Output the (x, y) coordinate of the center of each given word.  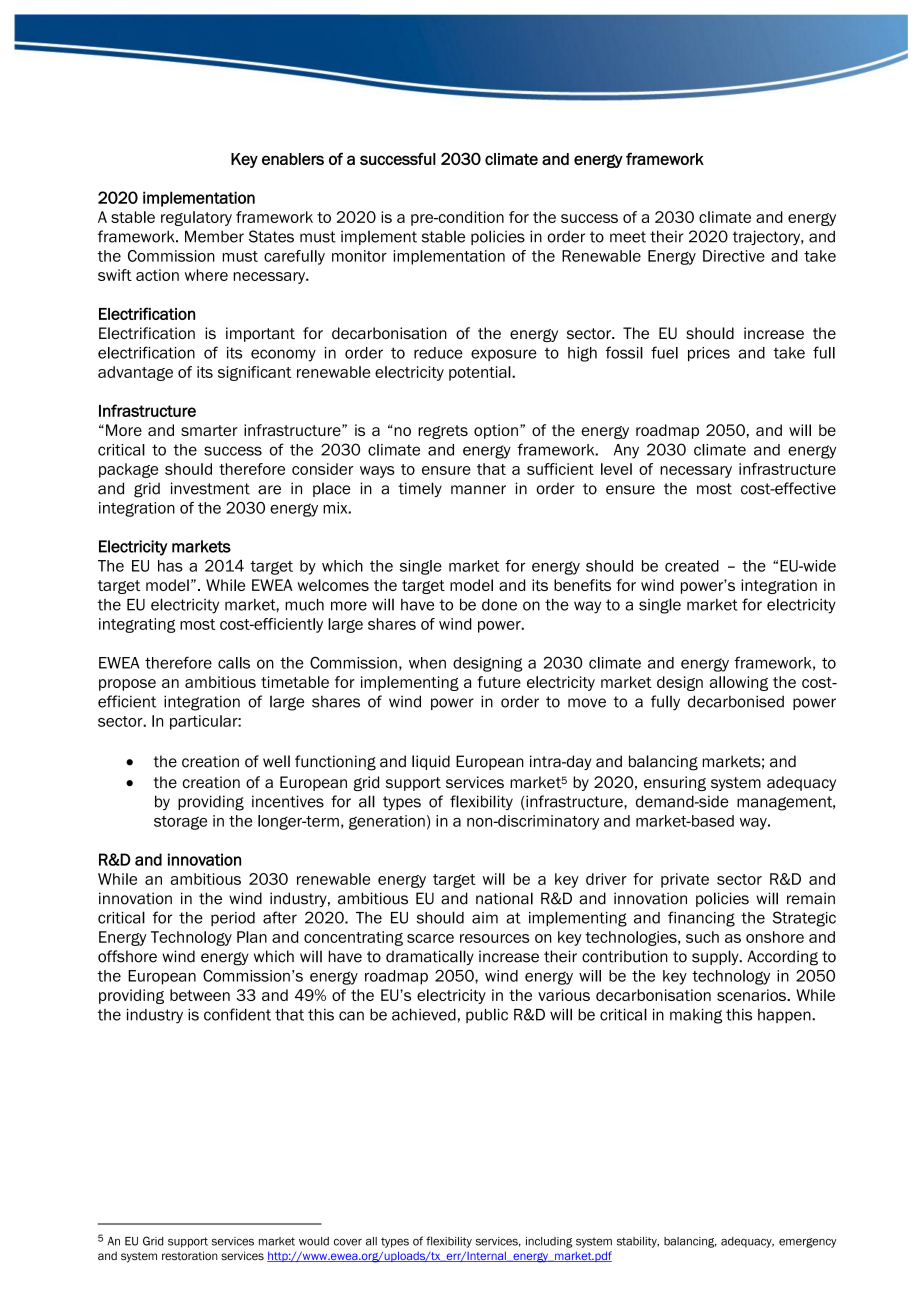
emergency (807, 1243)
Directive (734, 256)
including (549, 1242)
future (499, 682)
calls (234, 663)
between (200, 995)
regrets (443, 432)
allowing (739, 683)
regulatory (196, 218)
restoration (190, 1256)
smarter (209, 430)
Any (626, 451)
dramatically (430, 957)
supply (716, 957)
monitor (359, 256)
